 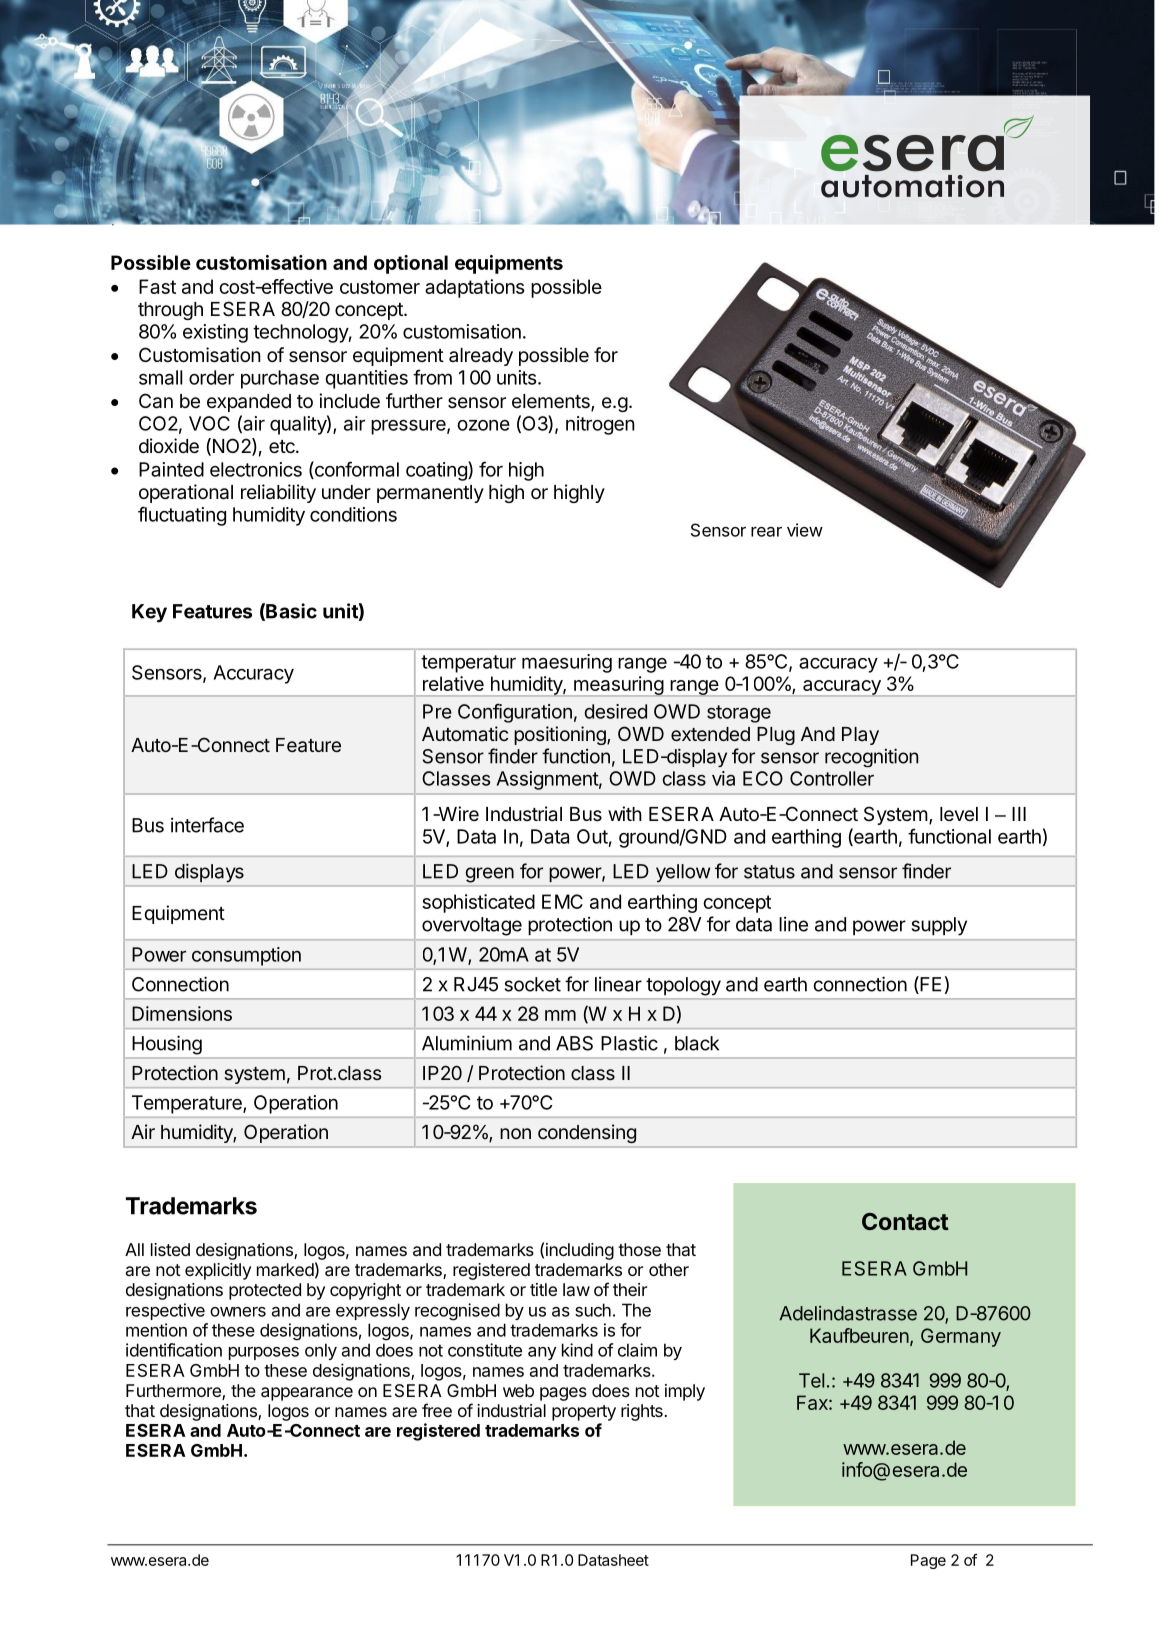 I want to click on Germany, so click(x=961, y=1337).
